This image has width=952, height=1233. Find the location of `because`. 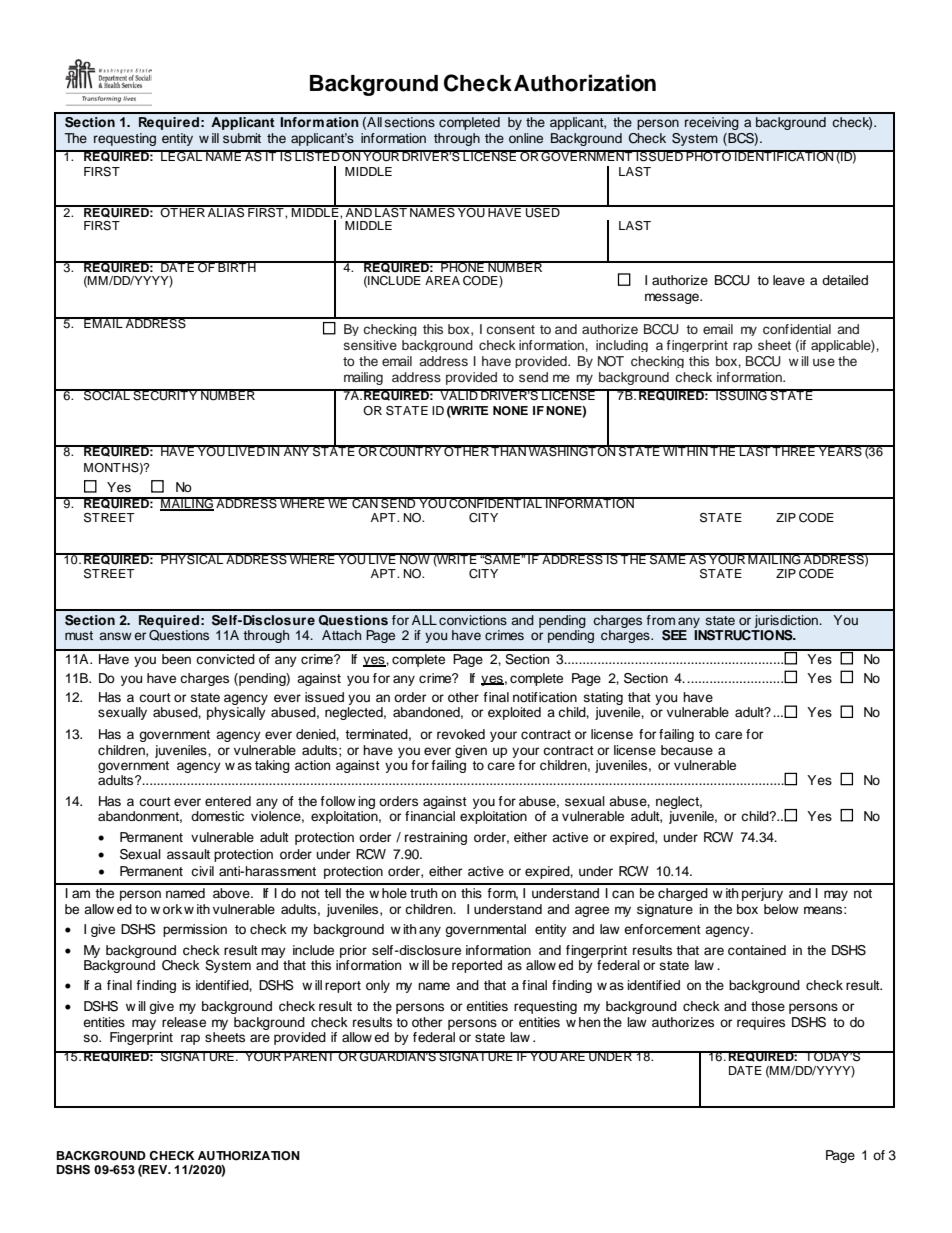

because is located at coordinates (687, 750).
